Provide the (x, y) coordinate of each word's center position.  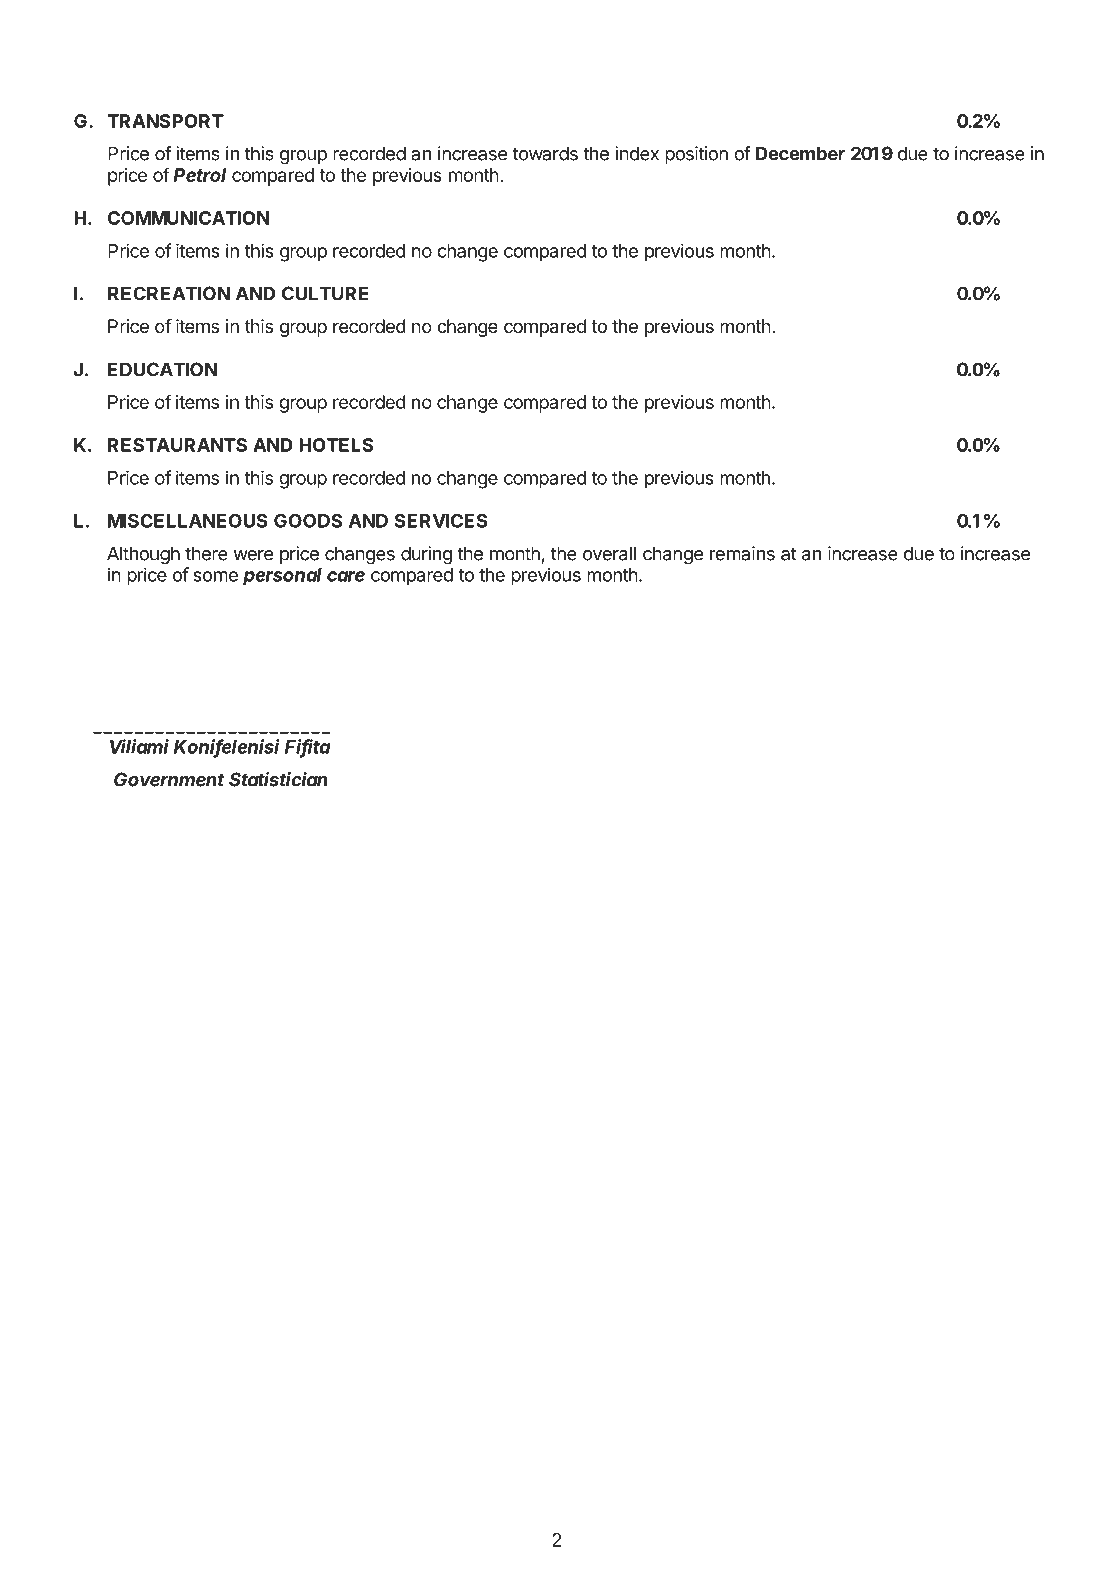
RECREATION (169, 293)
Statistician (278, 779)
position (696, 155)
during (426, 555)
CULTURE (325, 293)
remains (742, 553)
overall (609, 553)
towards (545, 153)
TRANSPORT (165, 121)
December (800, 153)
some (215, 576)
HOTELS (336, 445)
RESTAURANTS (177, 445)
